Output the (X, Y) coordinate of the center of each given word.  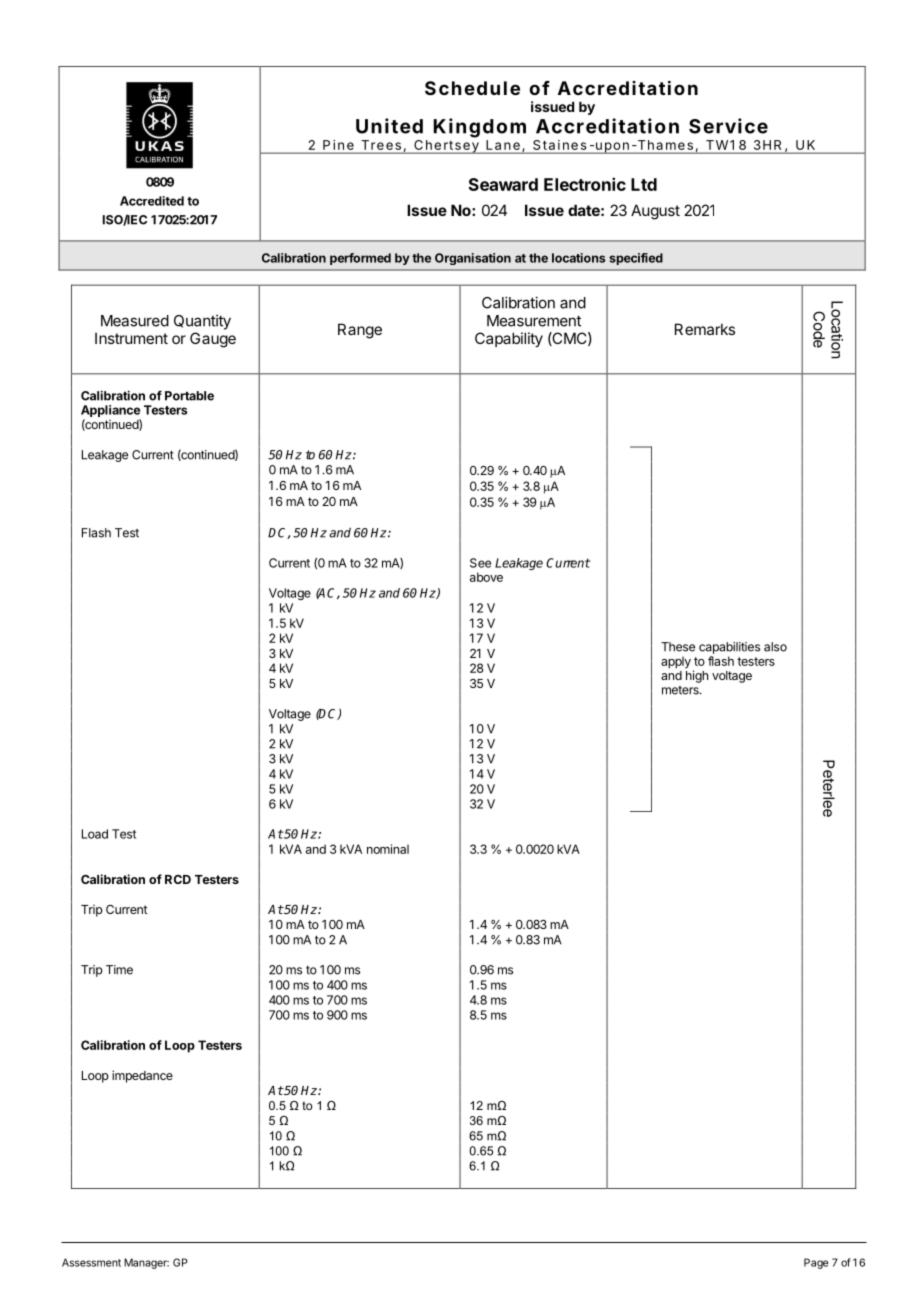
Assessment (91, 1262)
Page (816, 1263)
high (697, 676)
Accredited (152, 201)
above (486, 577)
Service (728, 126)
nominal (388, 849)
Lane (503, 145)
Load (95, 834)
